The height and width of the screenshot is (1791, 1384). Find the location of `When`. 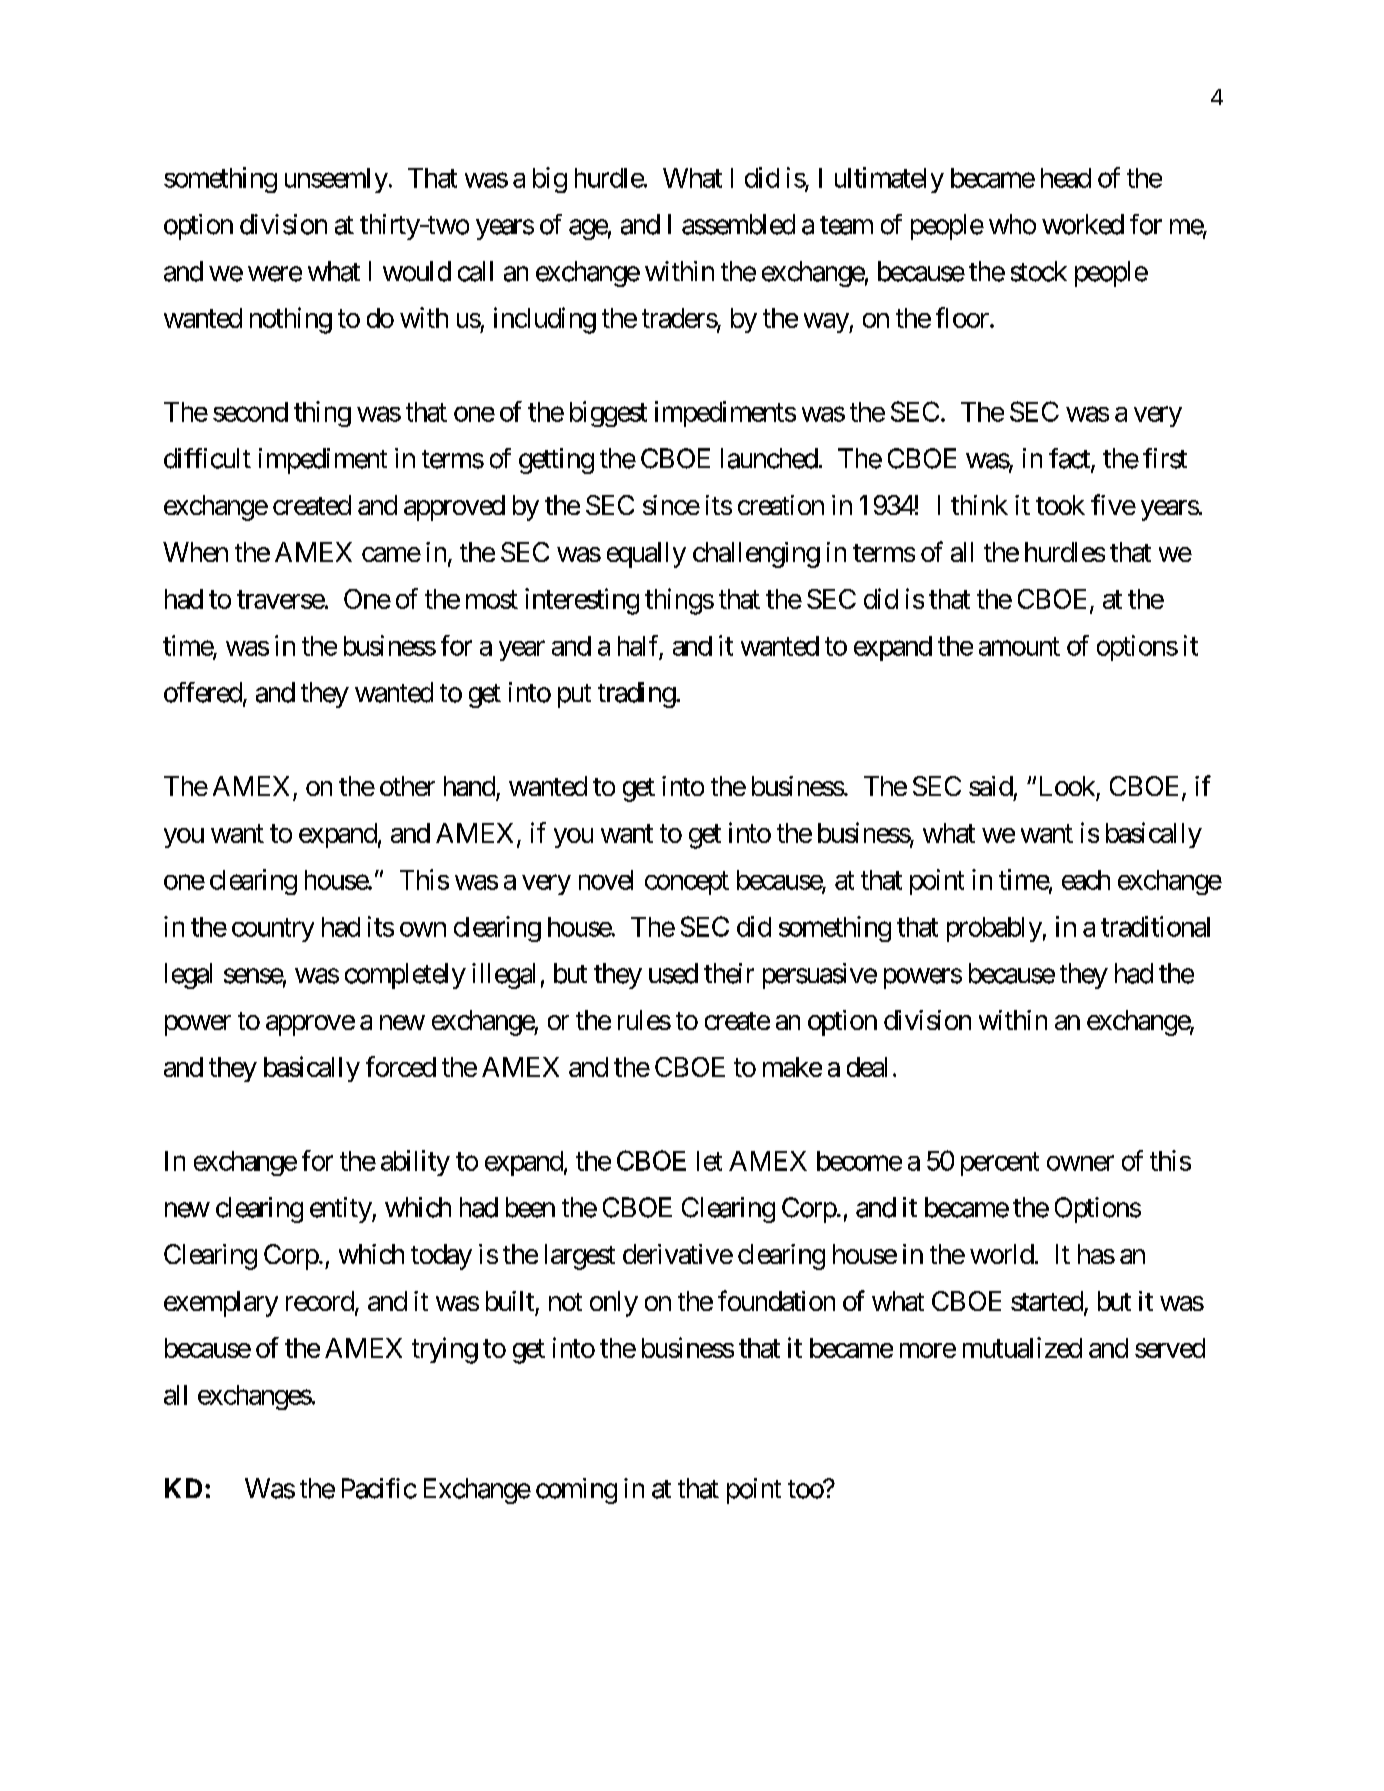

When is located at coordinates (195, 552).
